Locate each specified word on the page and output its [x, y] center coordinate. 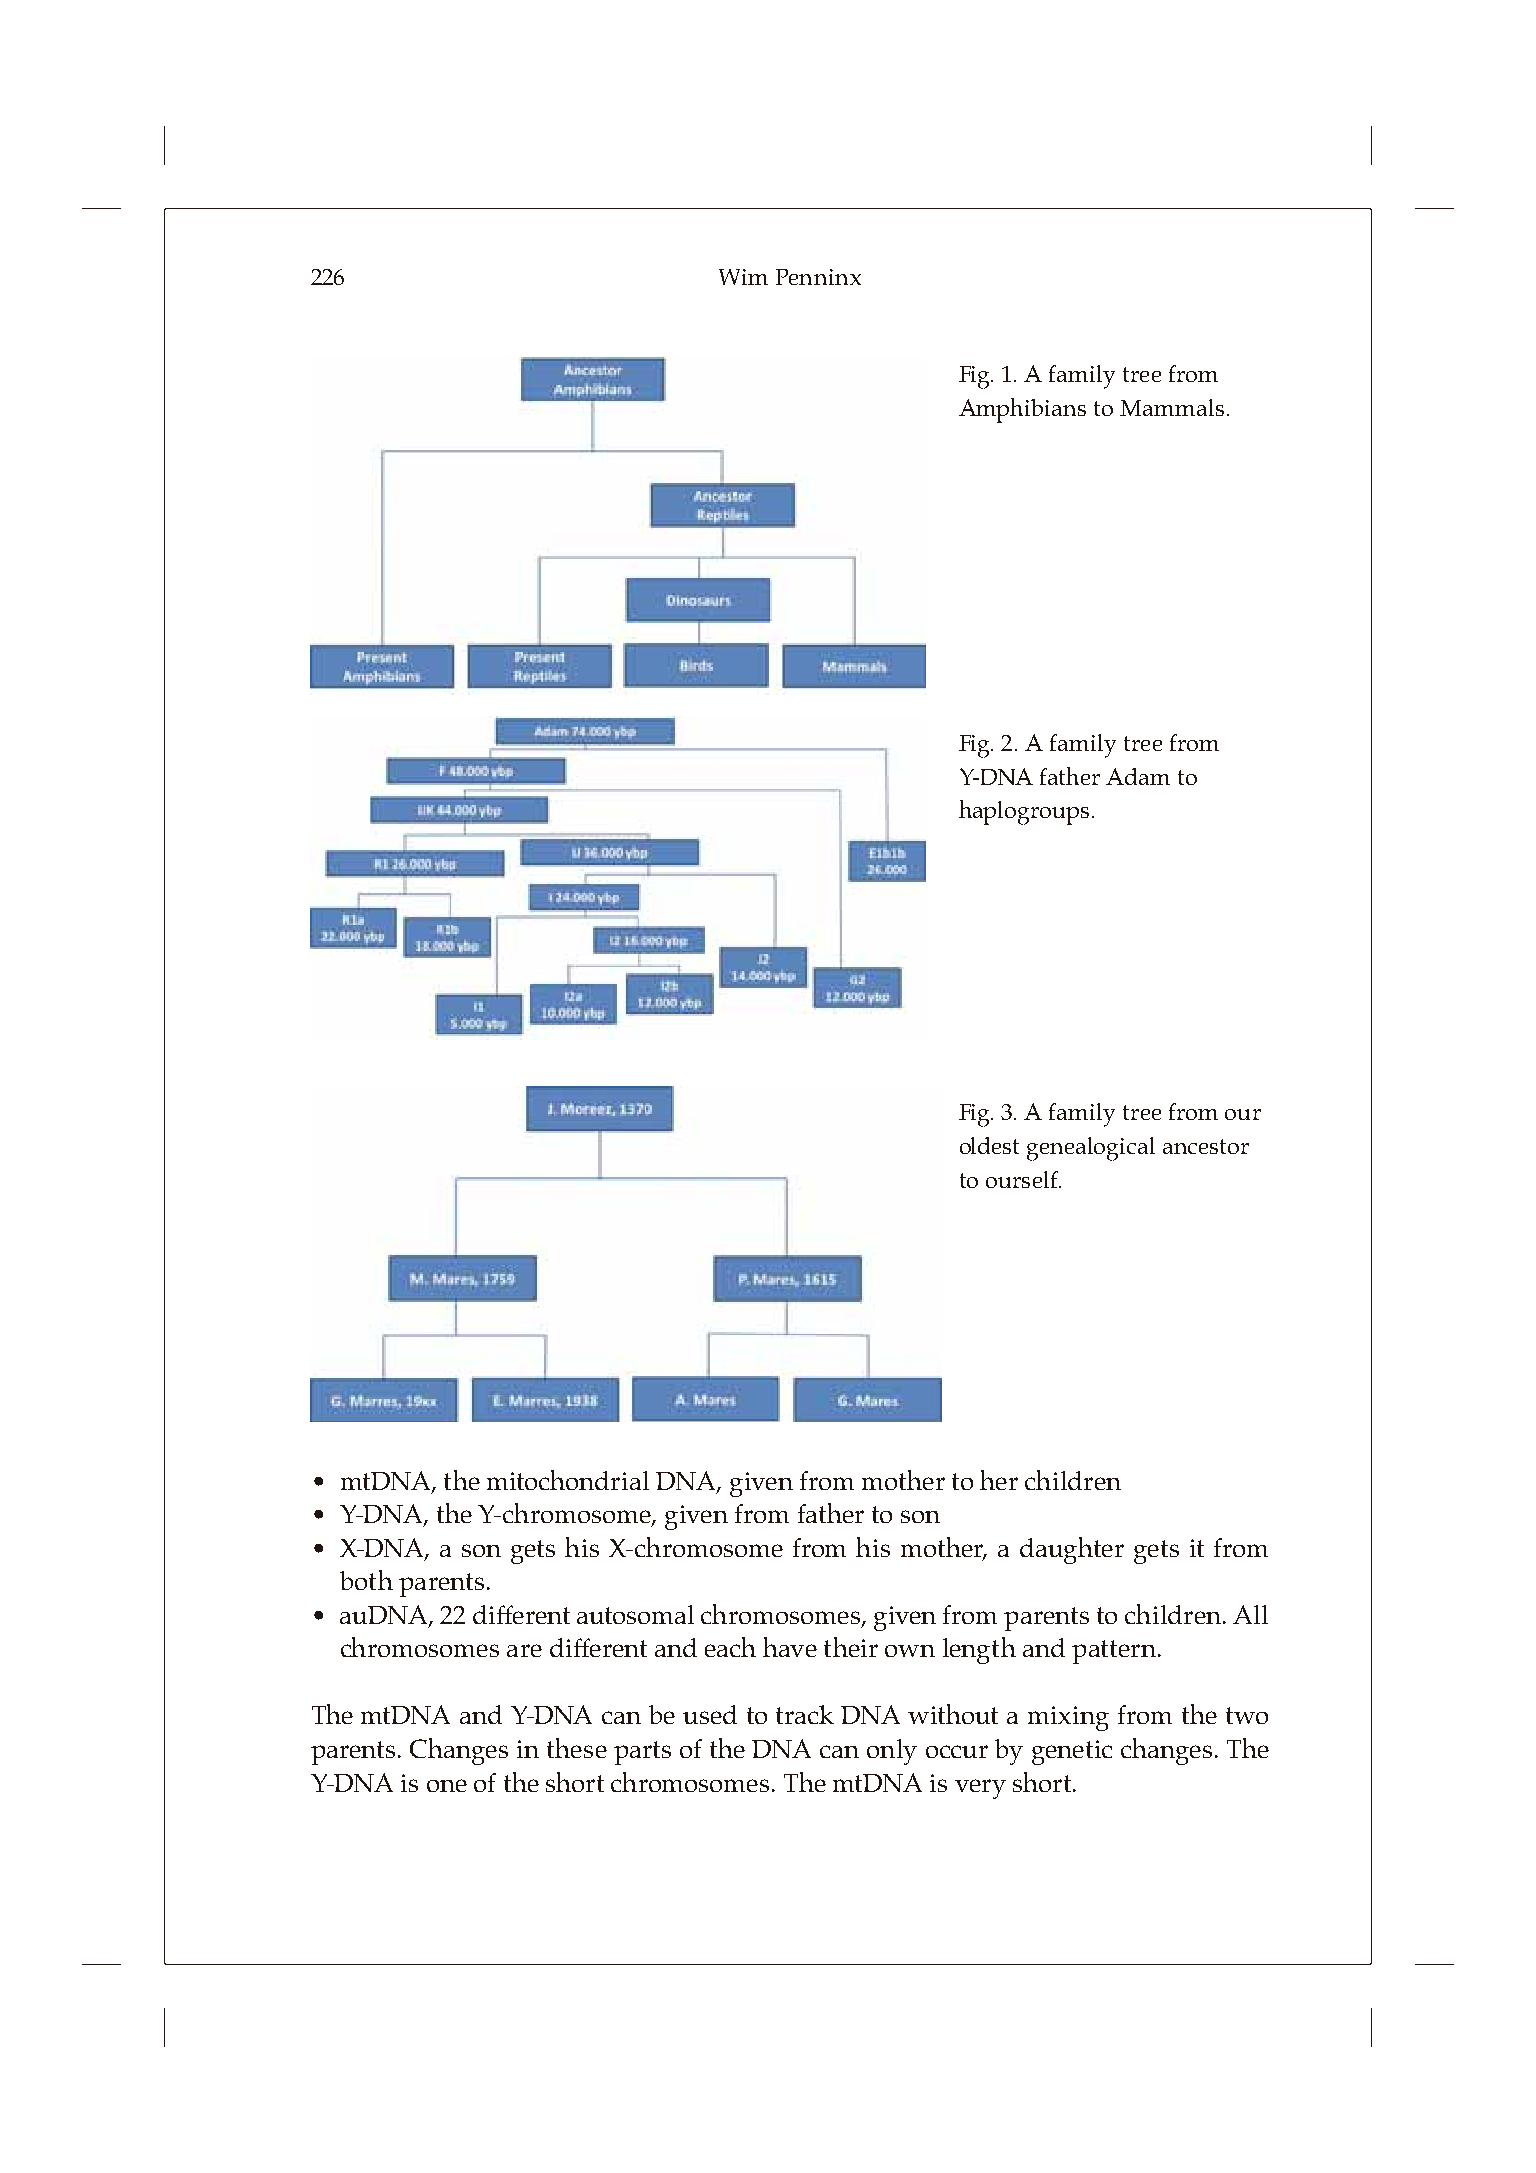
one [447, 1785]
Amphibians [1022, 410]
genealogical [1091, 1149]
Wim [743, 277]
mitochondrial [568, 1480]
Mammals [1172, 407]
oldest [989, 1145]
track [805, 1714]
